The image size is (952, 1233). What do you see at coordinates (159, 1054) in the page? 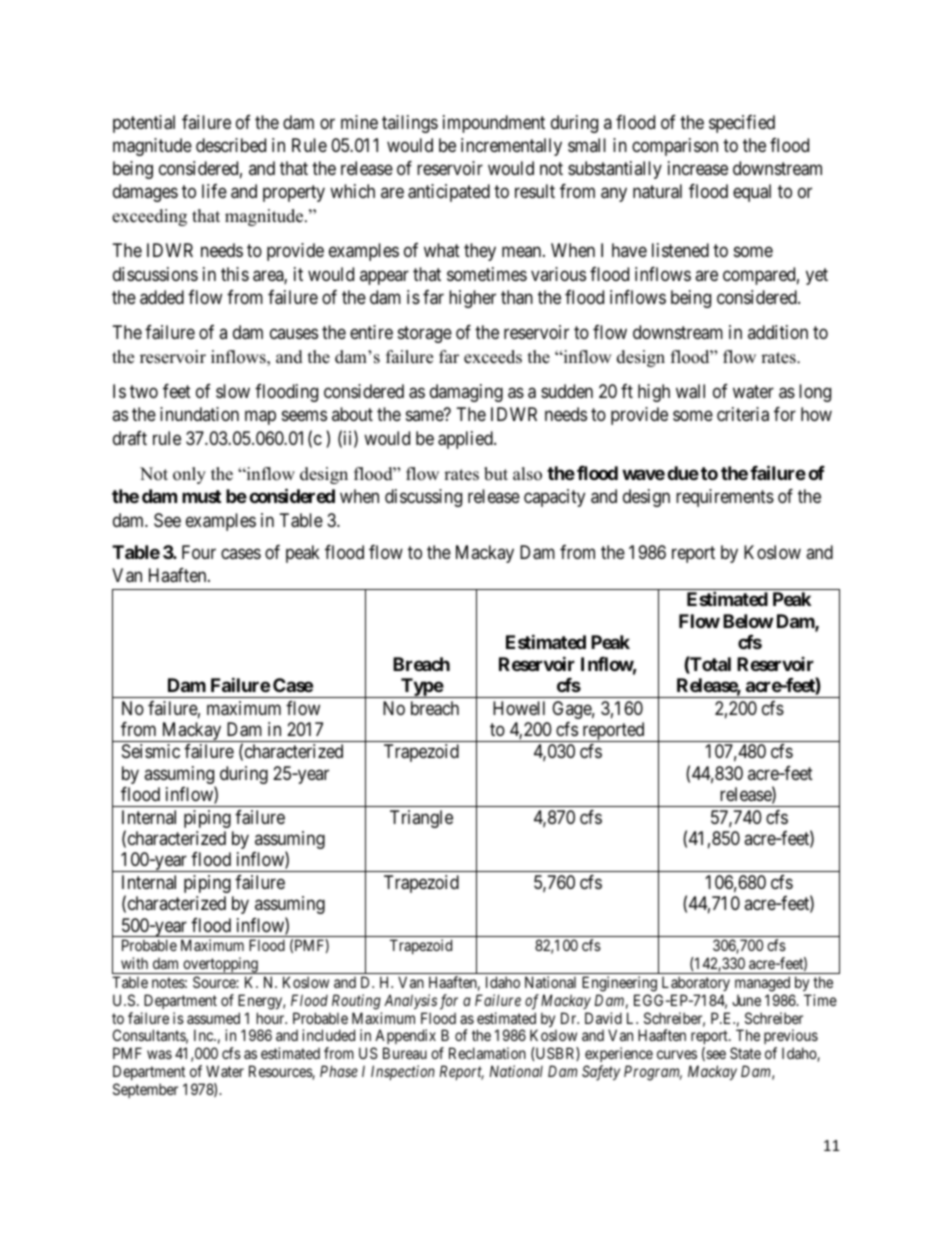
I see `was` at bounding box center [159, 1054].
